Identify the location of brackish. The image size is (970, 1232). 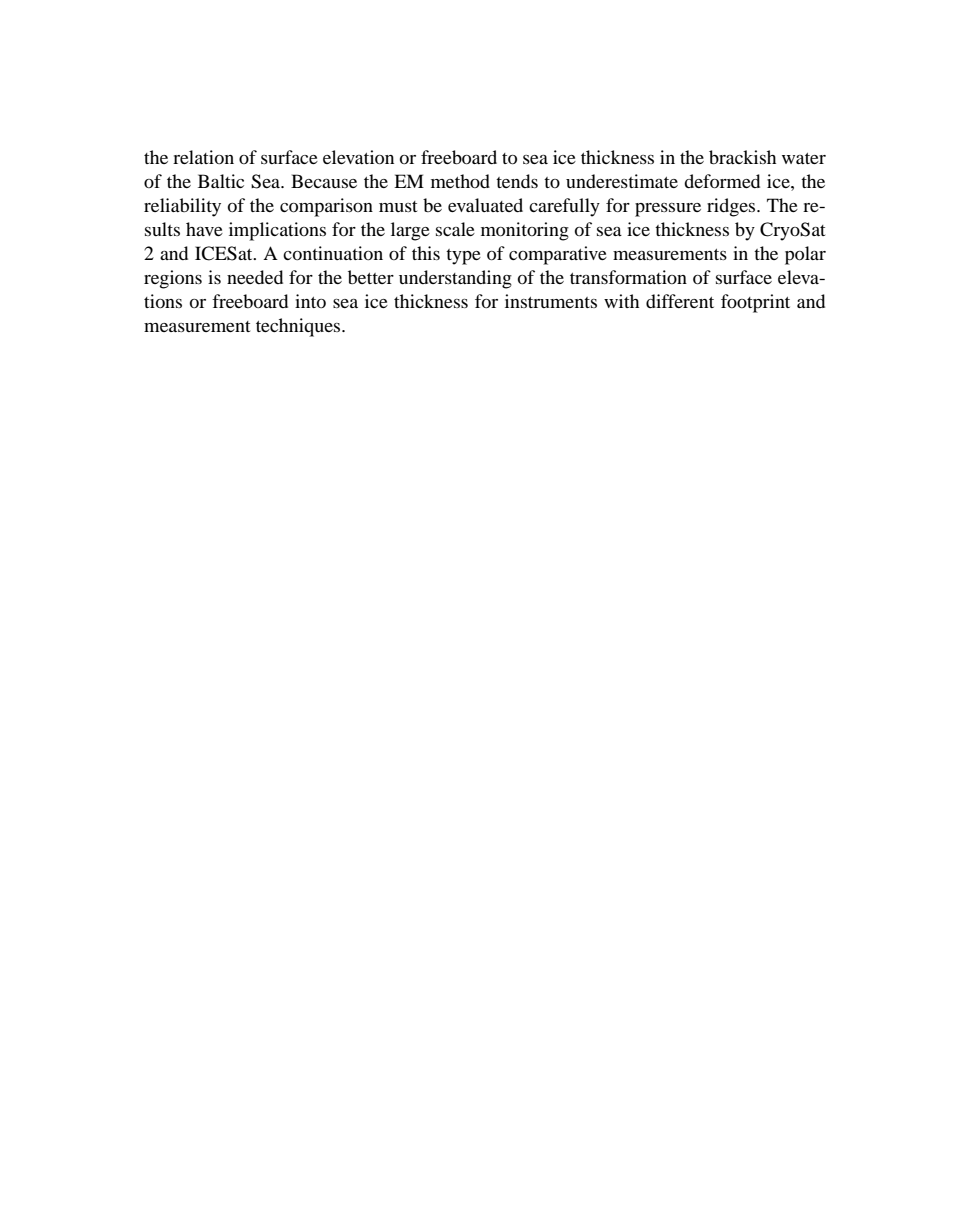
(742, 157).
